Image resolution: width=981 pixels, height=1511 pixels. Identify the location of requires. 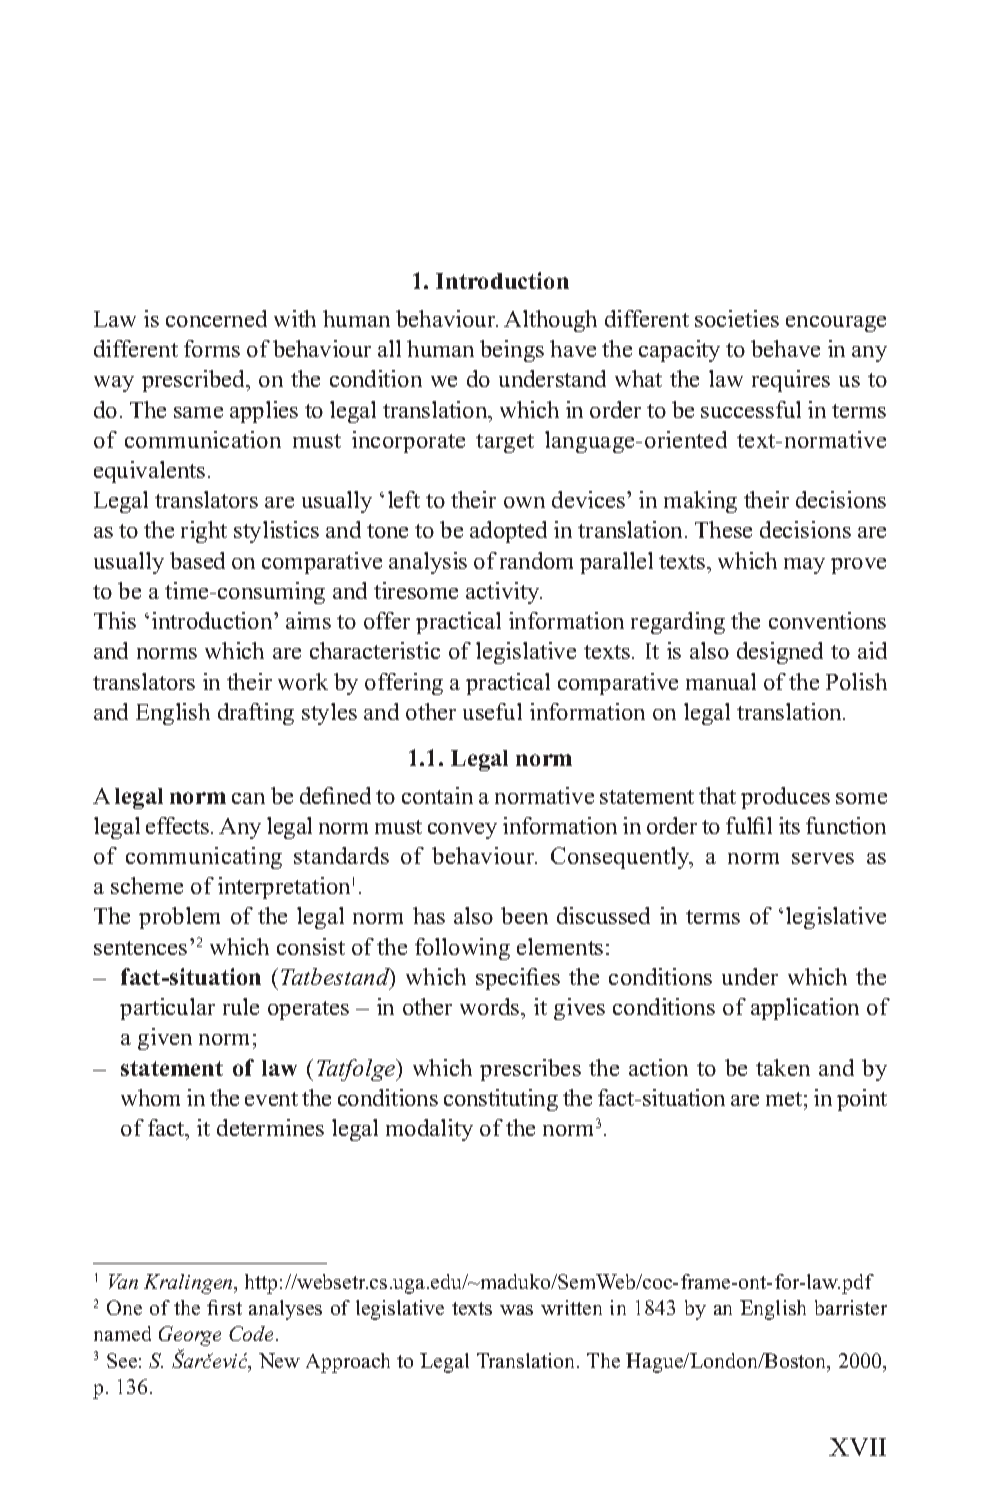
(791, 381).
